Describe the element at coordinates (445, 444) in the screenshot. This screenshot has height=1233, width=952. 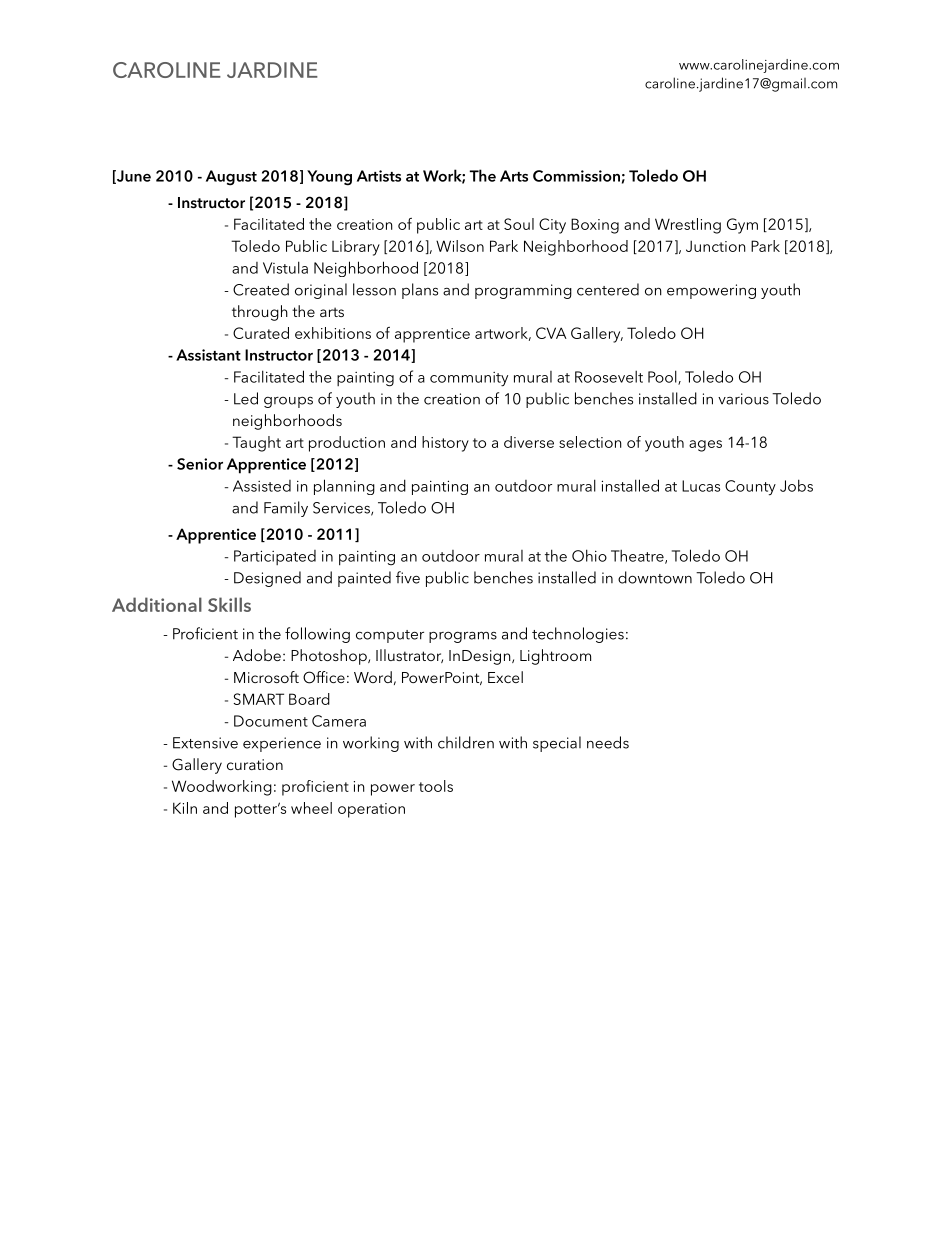
I see `history` at that location.
